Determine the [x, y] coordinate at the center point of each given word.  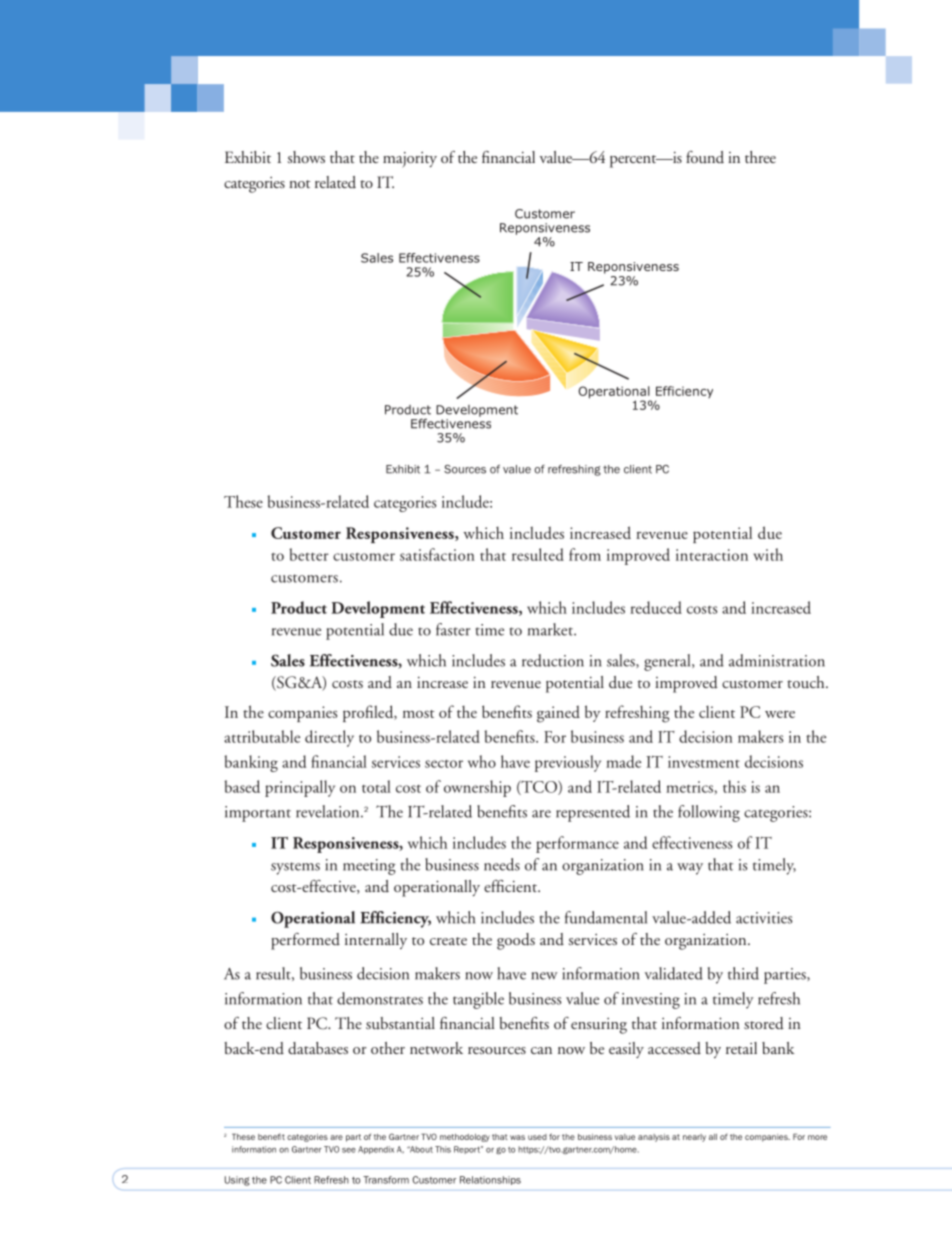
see [349, 1150]
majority [410, 160]
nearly [694, 1138]
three [760, 157]
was [517, 1137]
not [300, 184]
